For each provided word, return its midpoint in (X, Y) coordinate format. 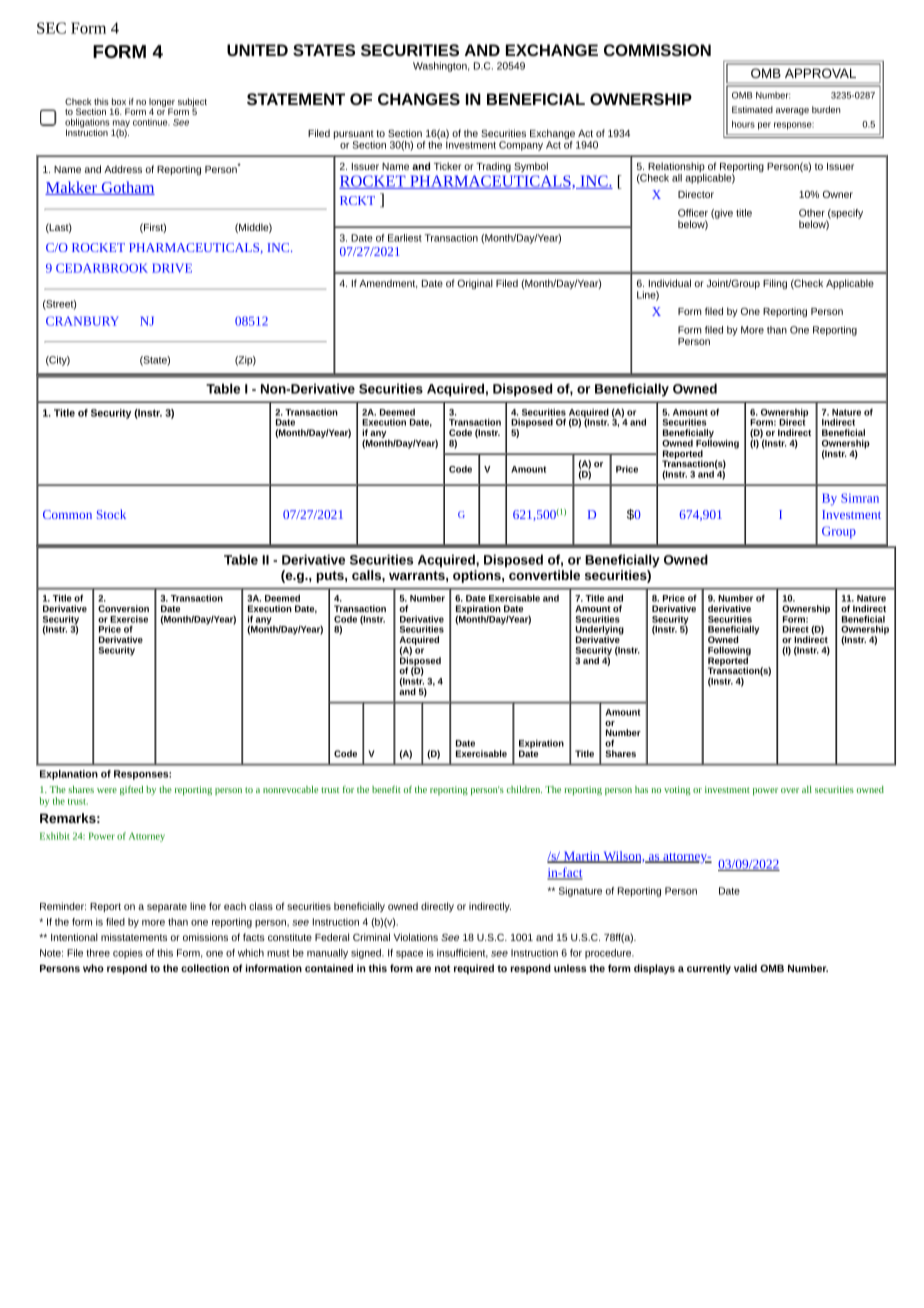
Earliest (405, 238)
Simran (860, 498)
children (524, 789)
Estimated (752, 109)
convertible (544, 575)
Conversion (123, 608)
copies (128, 954)
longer (162, 103)
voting (677, 790)
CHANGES (419, 99)
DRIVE (172, 268)
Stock (111, 514)
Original (475, 284)
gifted (131, 790)
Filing (775, 284)
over (790, 790)
